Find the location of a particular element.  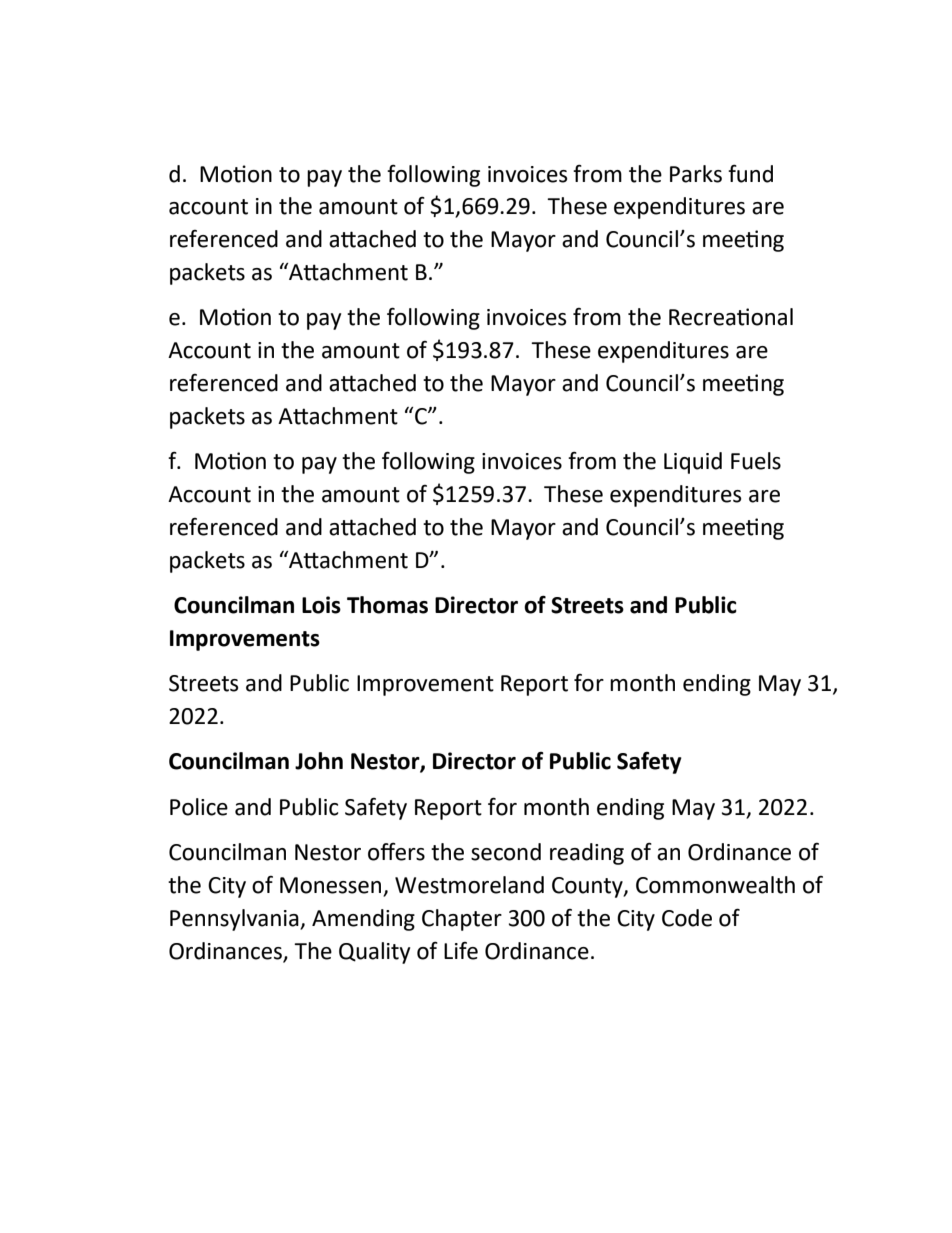

fund is located at coordinates (750, 174).
